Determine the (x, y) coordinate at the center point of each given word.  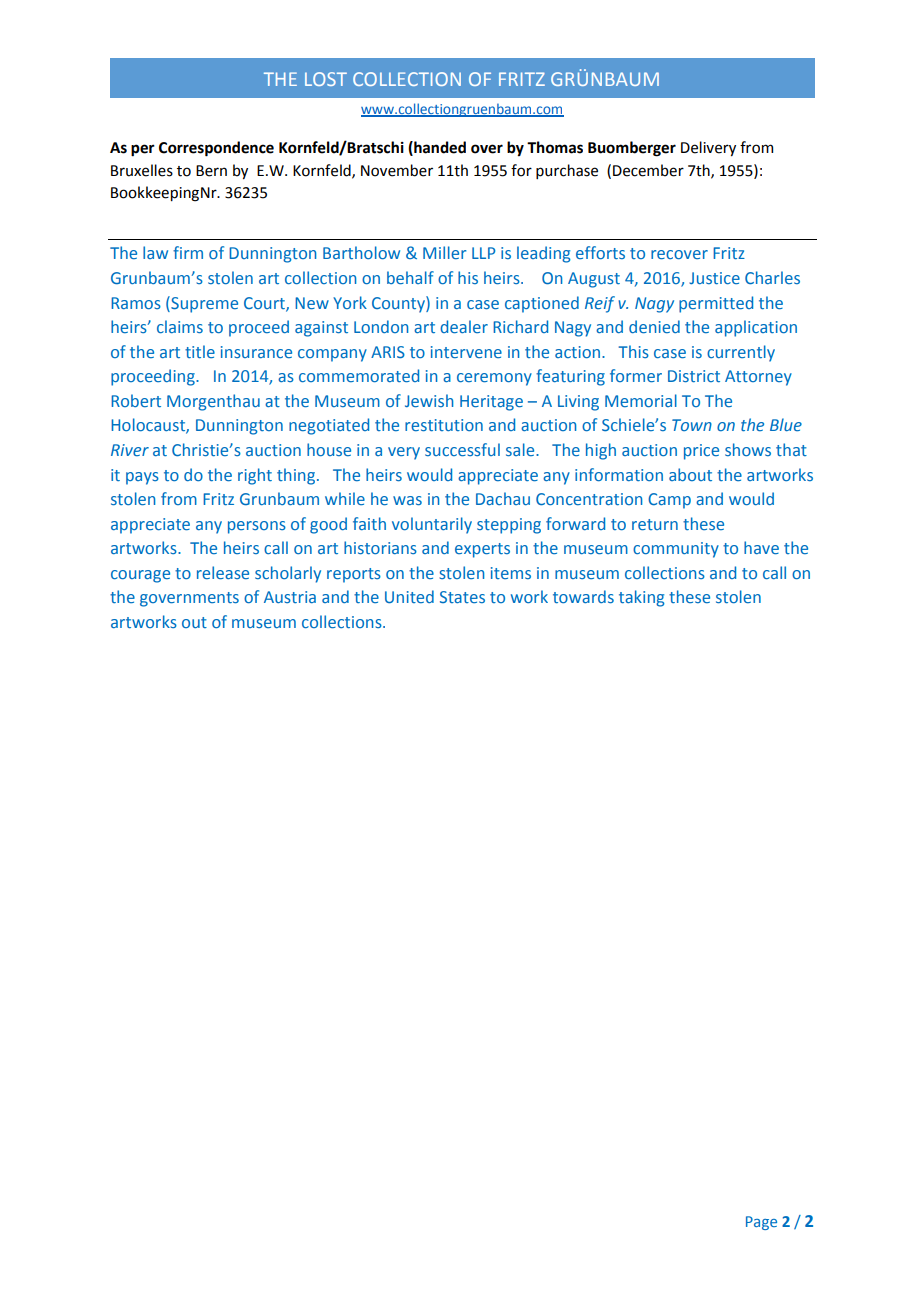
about (690, 474)
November (397, 170)
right (255, 476)
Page (761, 1223)
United (409, 596)
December (648, 170)
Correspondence (216, 149)
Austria (290, 597)
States (462, 597)
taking (642, 598)
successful (462, 449)
